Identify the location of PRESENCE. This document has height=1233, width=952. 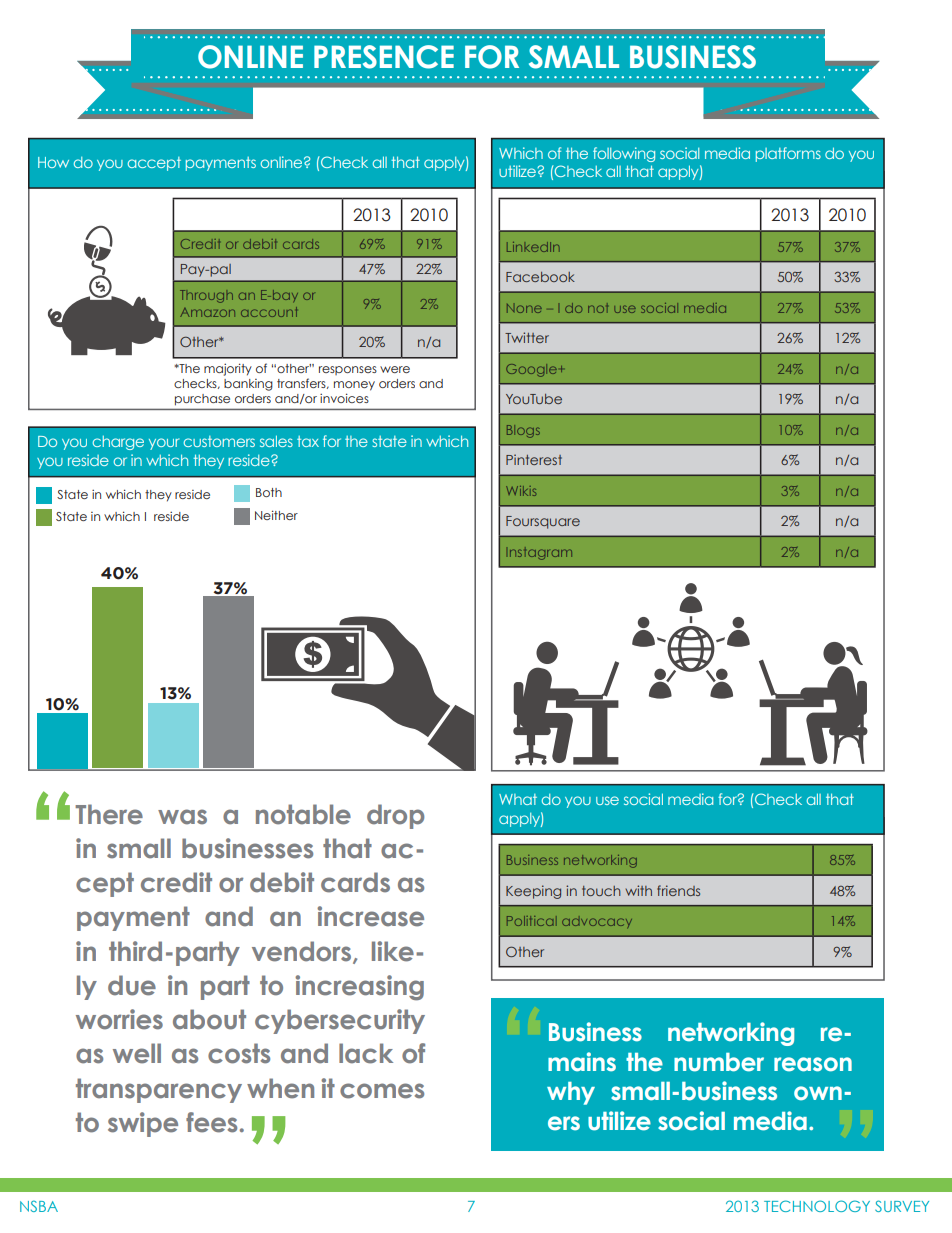
(384, 57).
